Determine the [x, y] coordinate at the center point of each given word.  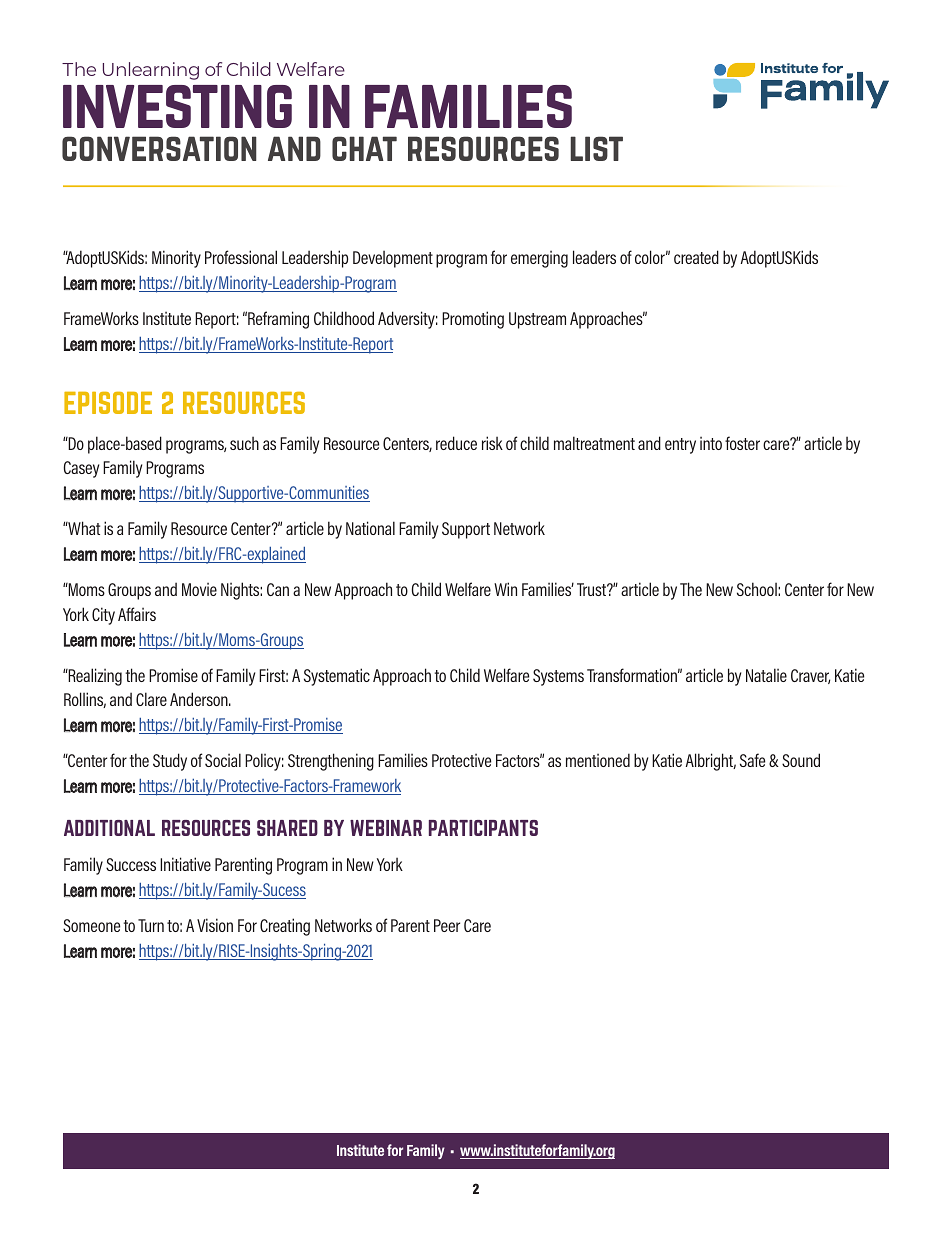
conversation [159, 148]
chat [364, 148]
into [711, 443]
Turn [151, 925]
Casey [81, 469]
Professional [241, 257]
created [696, 257]
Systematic [337, 677]
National [370, 528]
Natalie [766, 675]
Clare [151, 699]
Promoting [473, 320]
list [596, 148]
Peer [447, 925]
